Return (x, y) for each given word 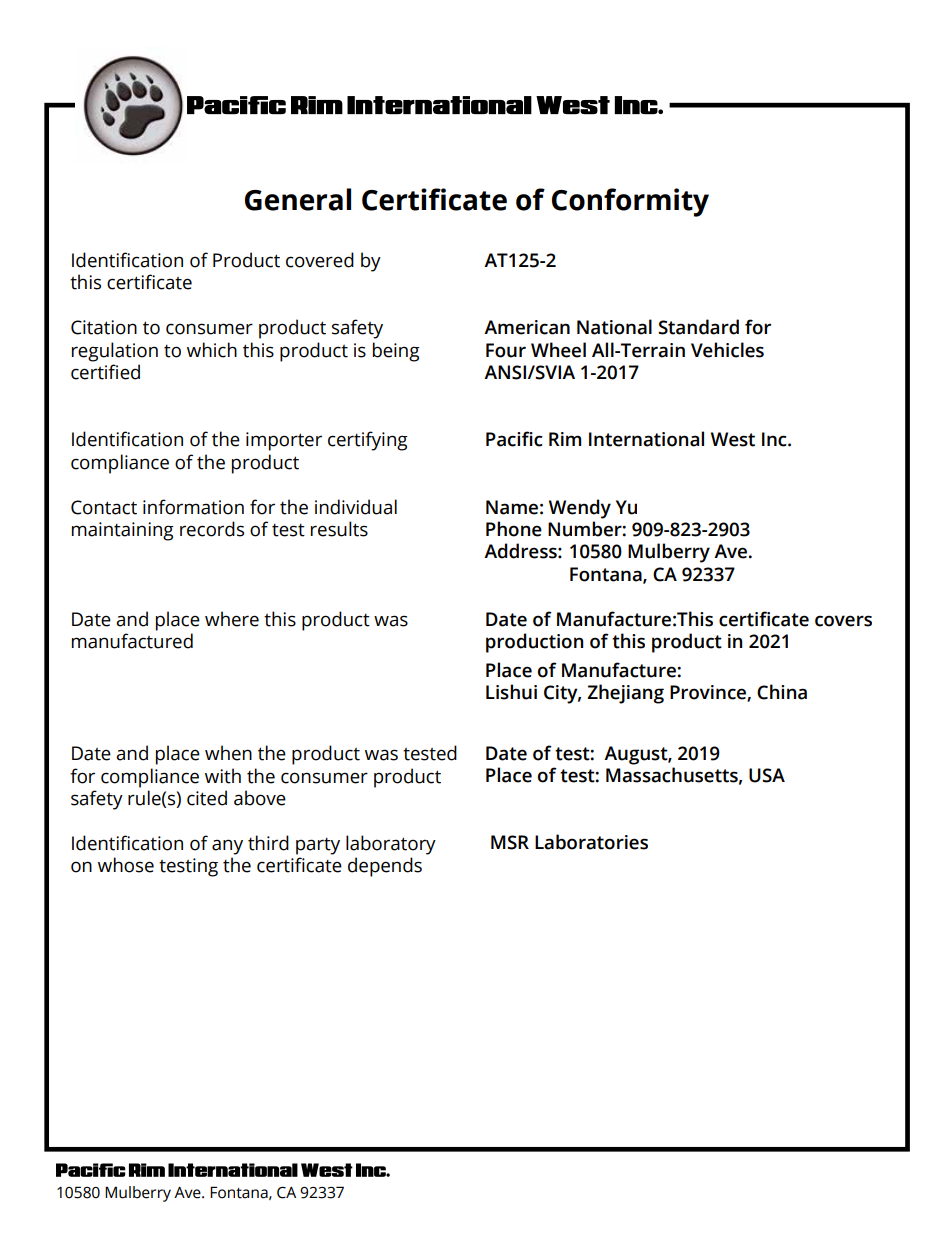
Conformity (630, 202)
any (227, 847)
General (298, 199)
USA (767, 775)
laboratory (391, 845)
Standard (698, 327)
